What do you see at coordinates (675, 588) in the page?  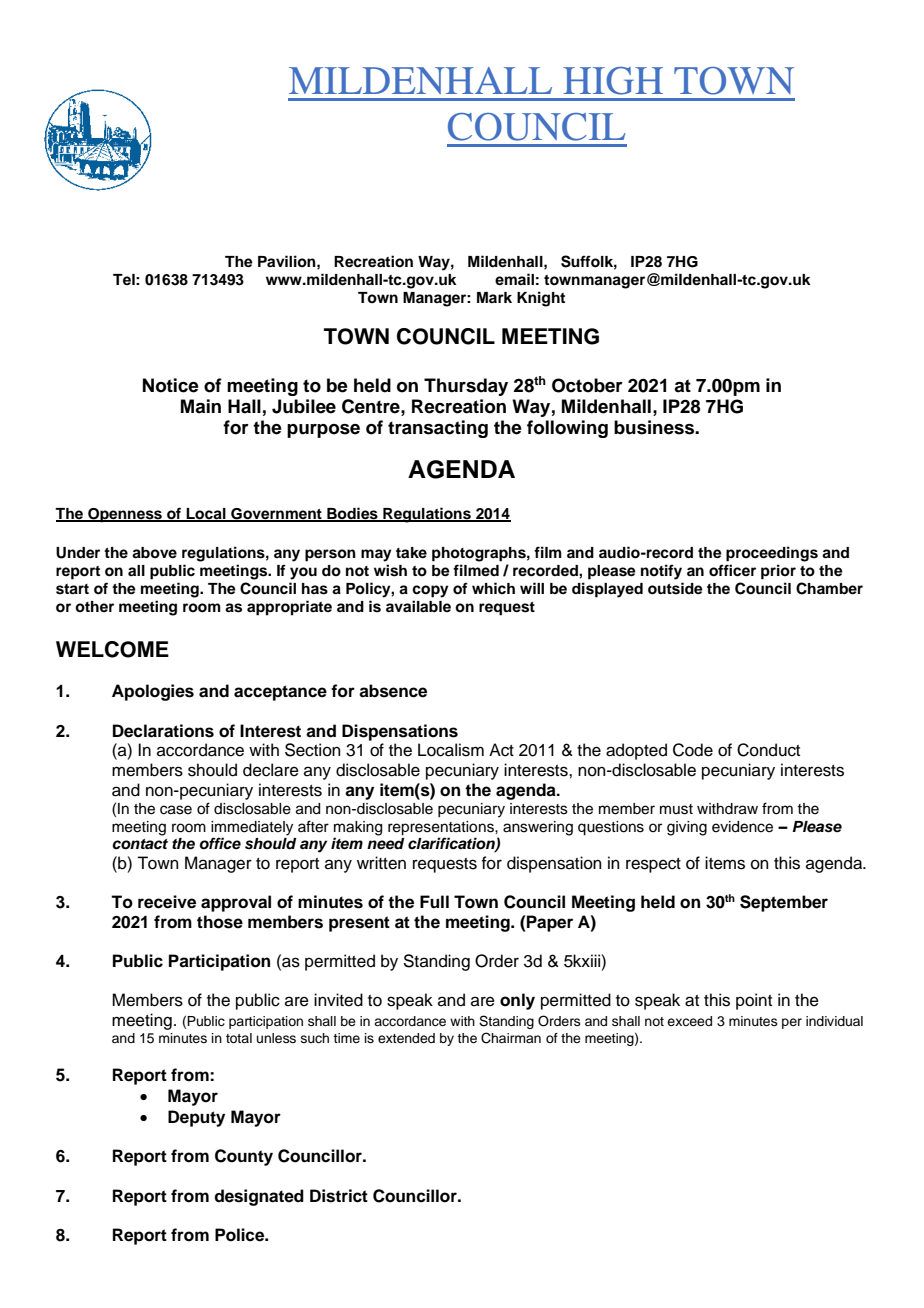 I see `outside` at bounding box center [675, 588].
